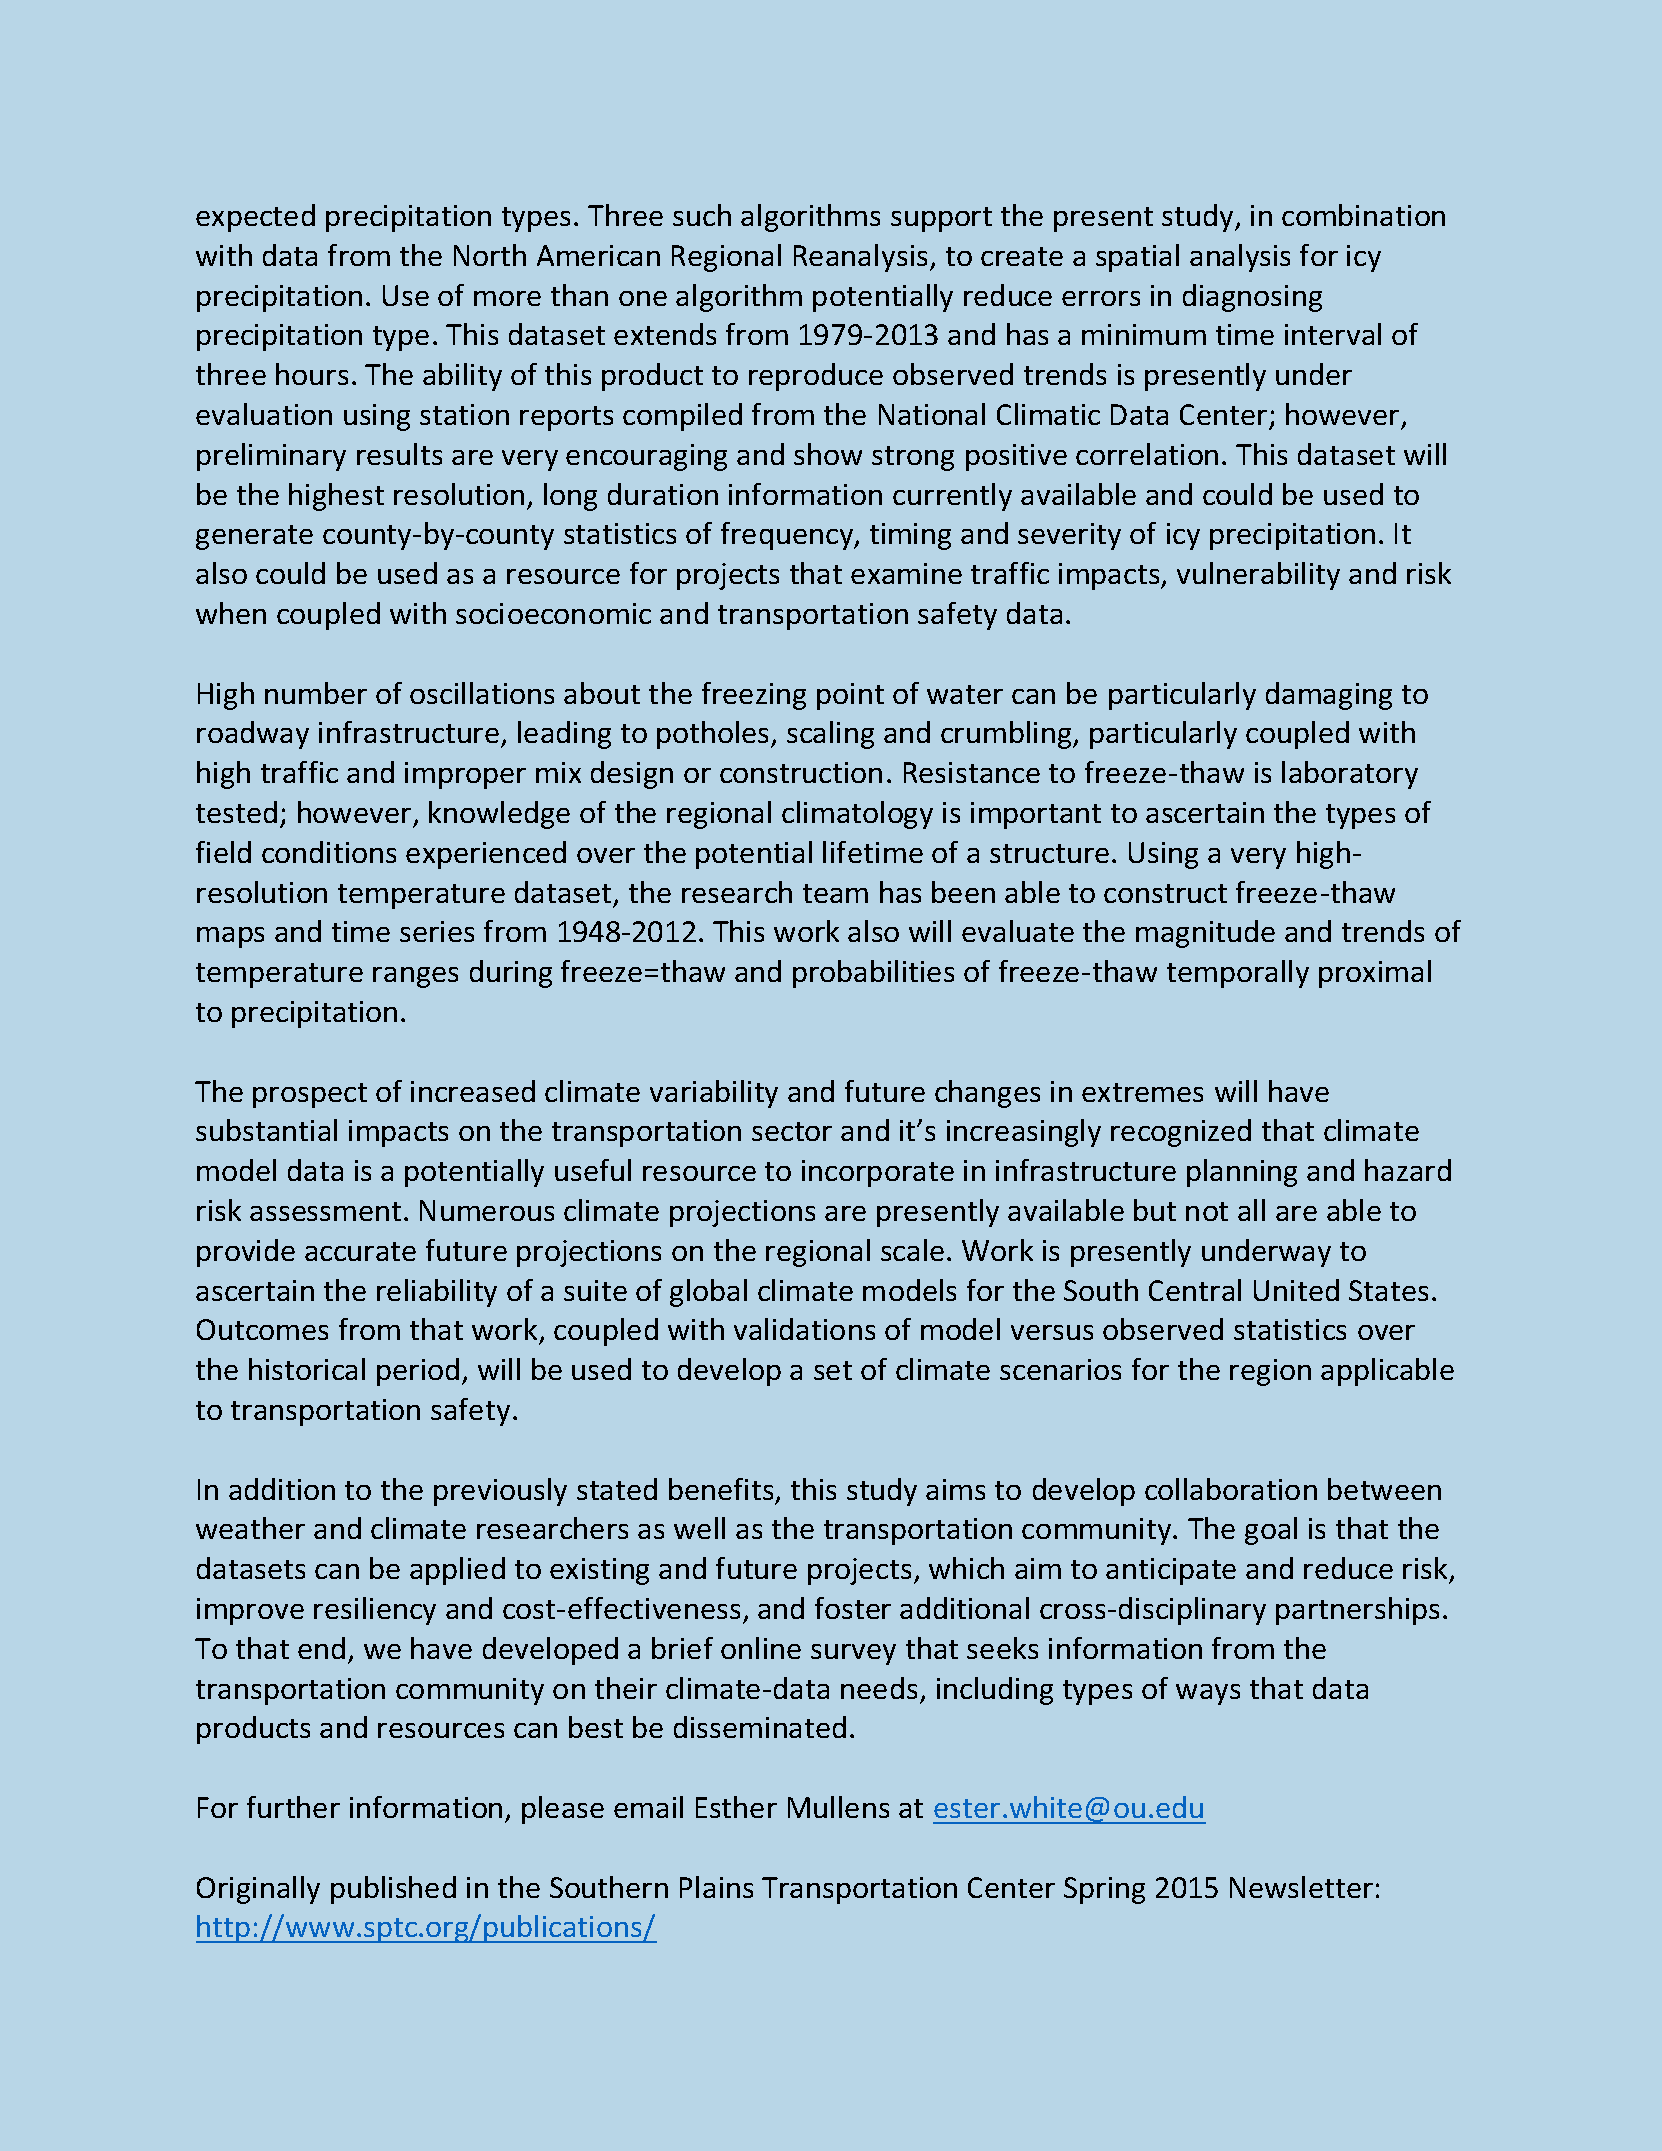 This image has height=2151, width=1662. Describe the element at coordinates (360, 1251) in the image. I see `accurate` at that location.
